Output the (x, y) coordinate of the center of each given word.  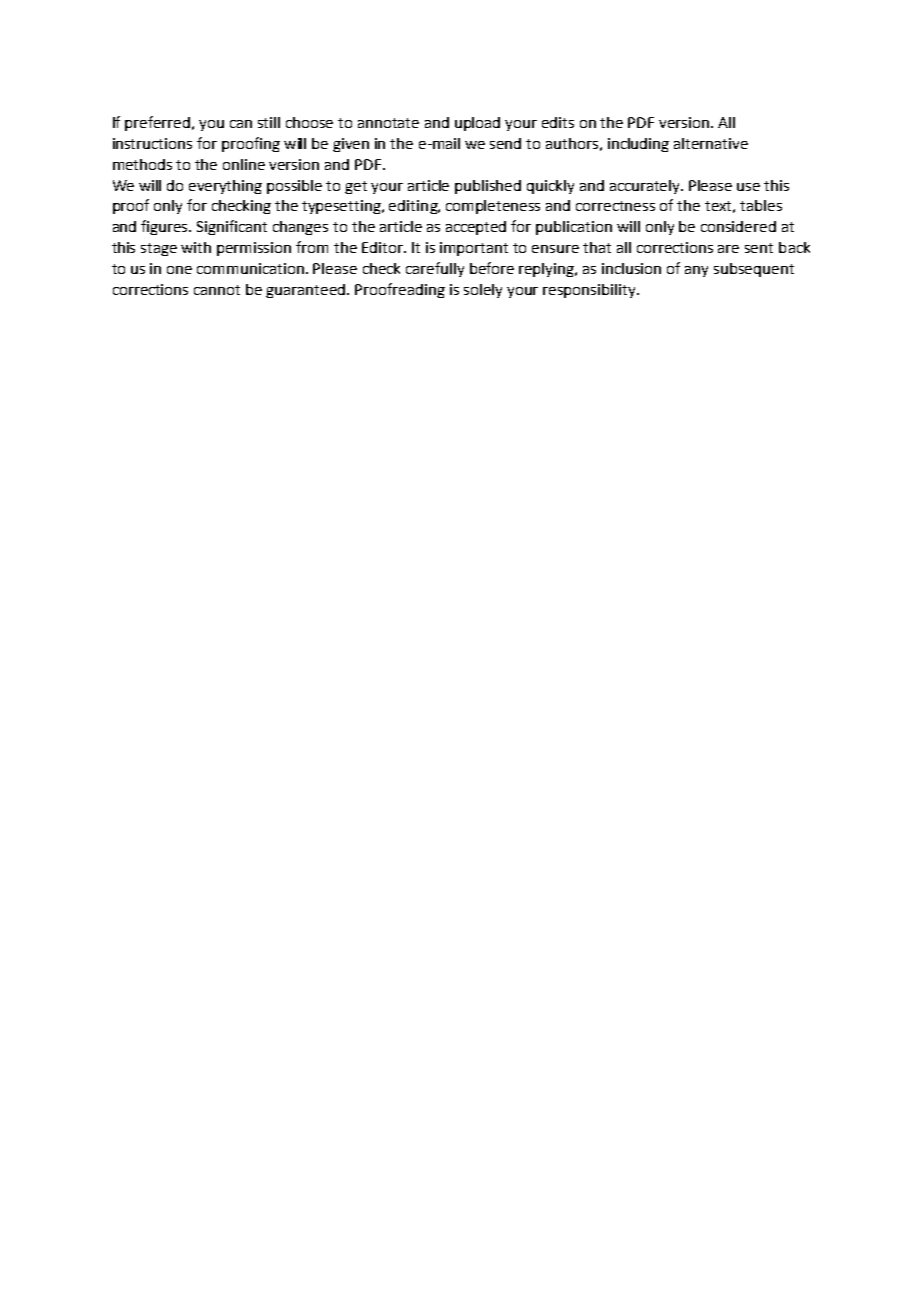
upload (477, 124)
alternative (711, 143)
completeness (493, 207)
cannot (217, 290)
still (269, 122)
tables (761, 205)
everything (225, 187)
